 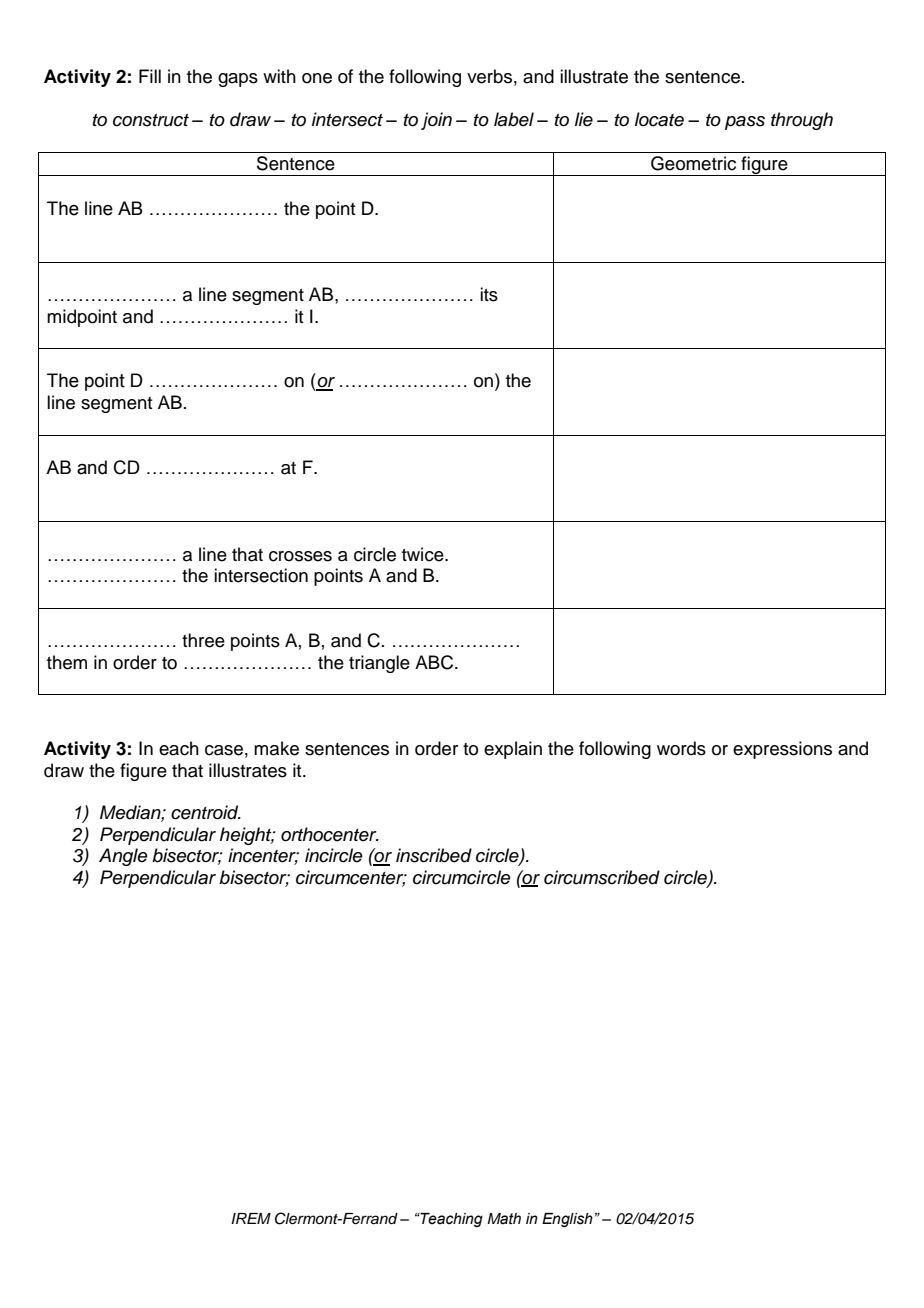 I want to click on words, so click(x=681, y=748).
